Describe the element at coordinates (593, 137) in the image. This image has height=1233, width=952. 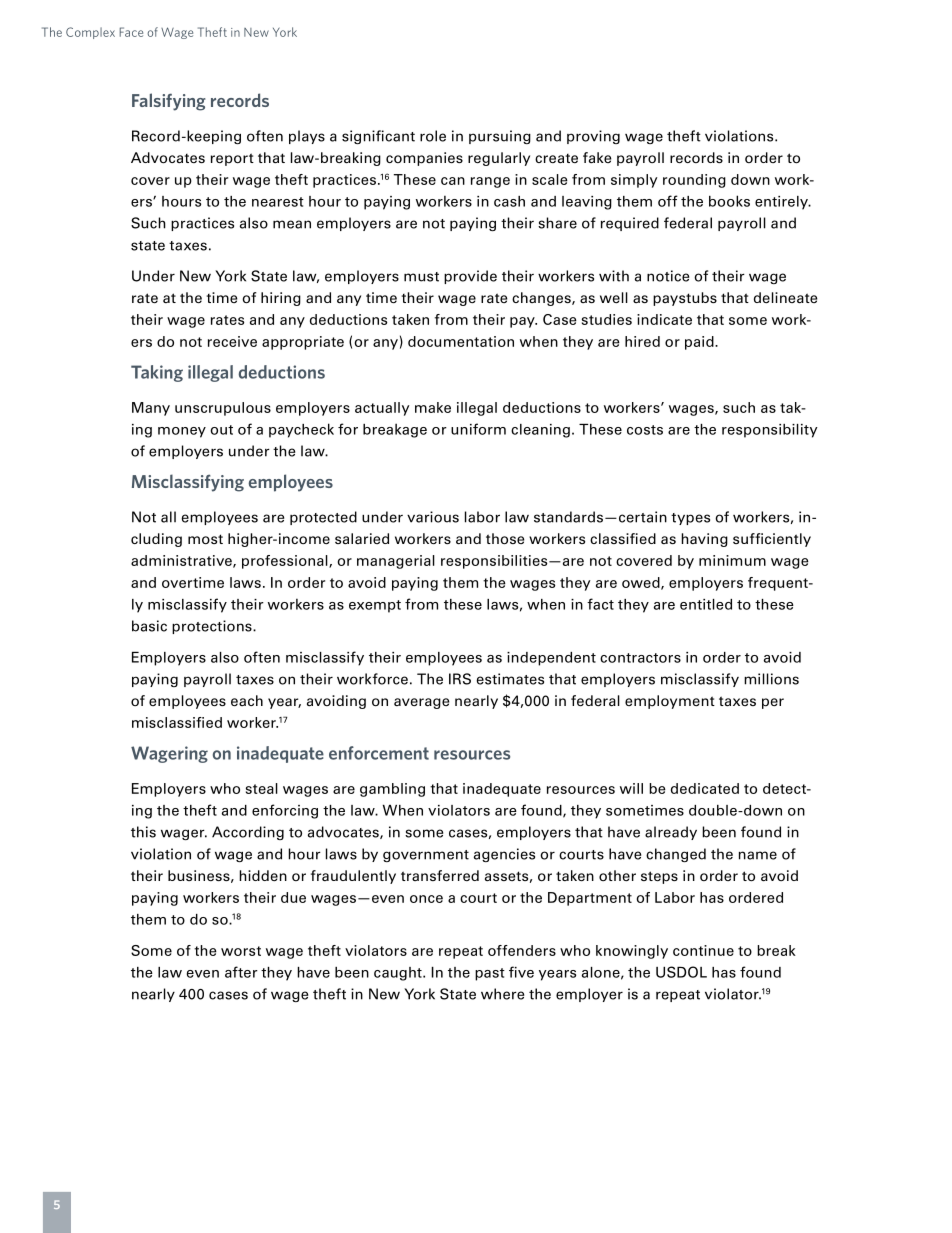
I see `proving` at that location.
